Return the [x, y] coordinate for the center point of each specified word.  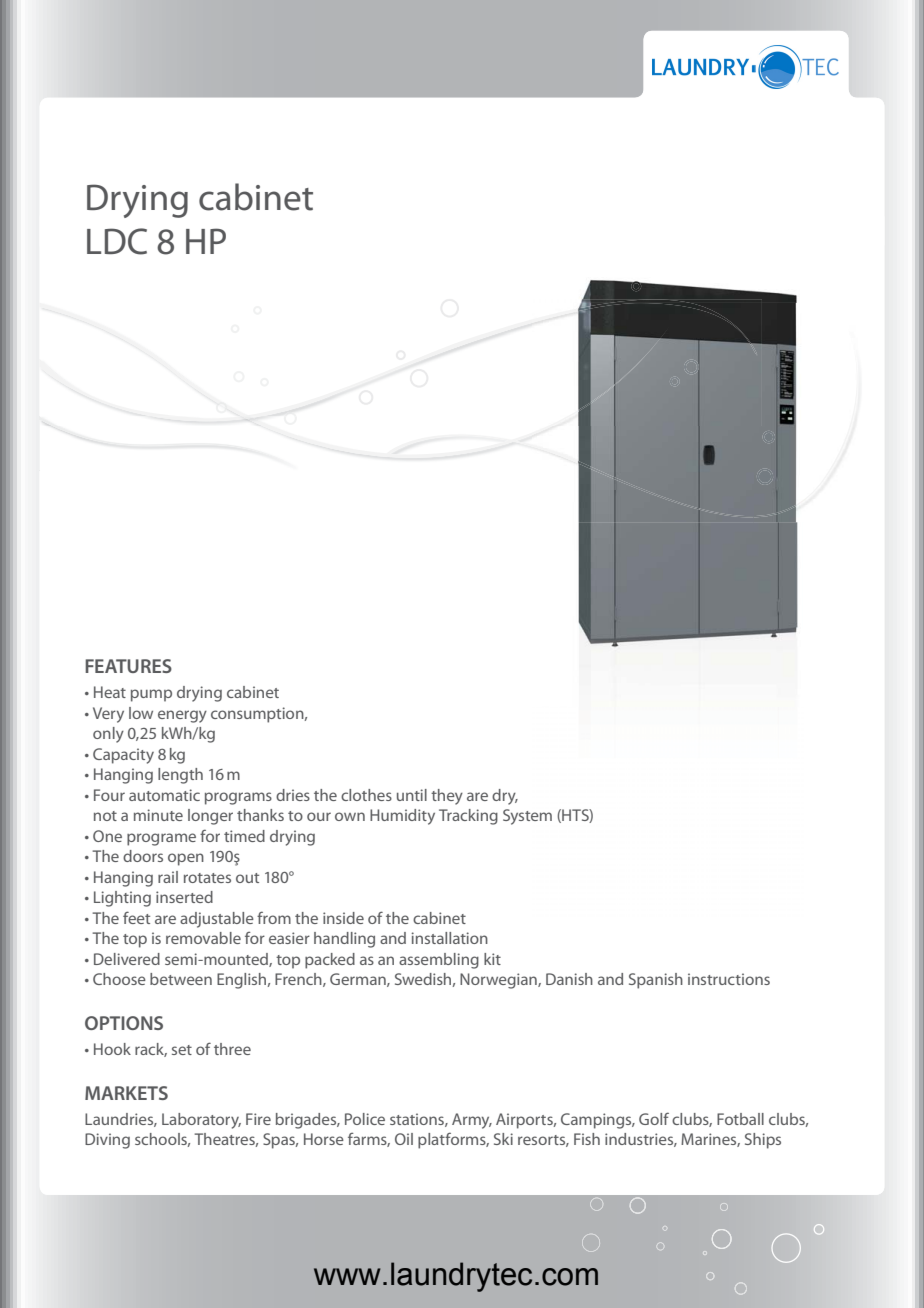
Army [472, 1121]
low [141, 713]
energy [182, 716]
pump [151, 695]
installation [449, 938]
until [412, 795]
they [447, 797]
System [527, 817]
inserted [184, 897]
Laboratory [201, 1121]
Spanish [656, 981]
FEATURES [128, 666]
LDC [117, 241]
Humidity [402, 817]
